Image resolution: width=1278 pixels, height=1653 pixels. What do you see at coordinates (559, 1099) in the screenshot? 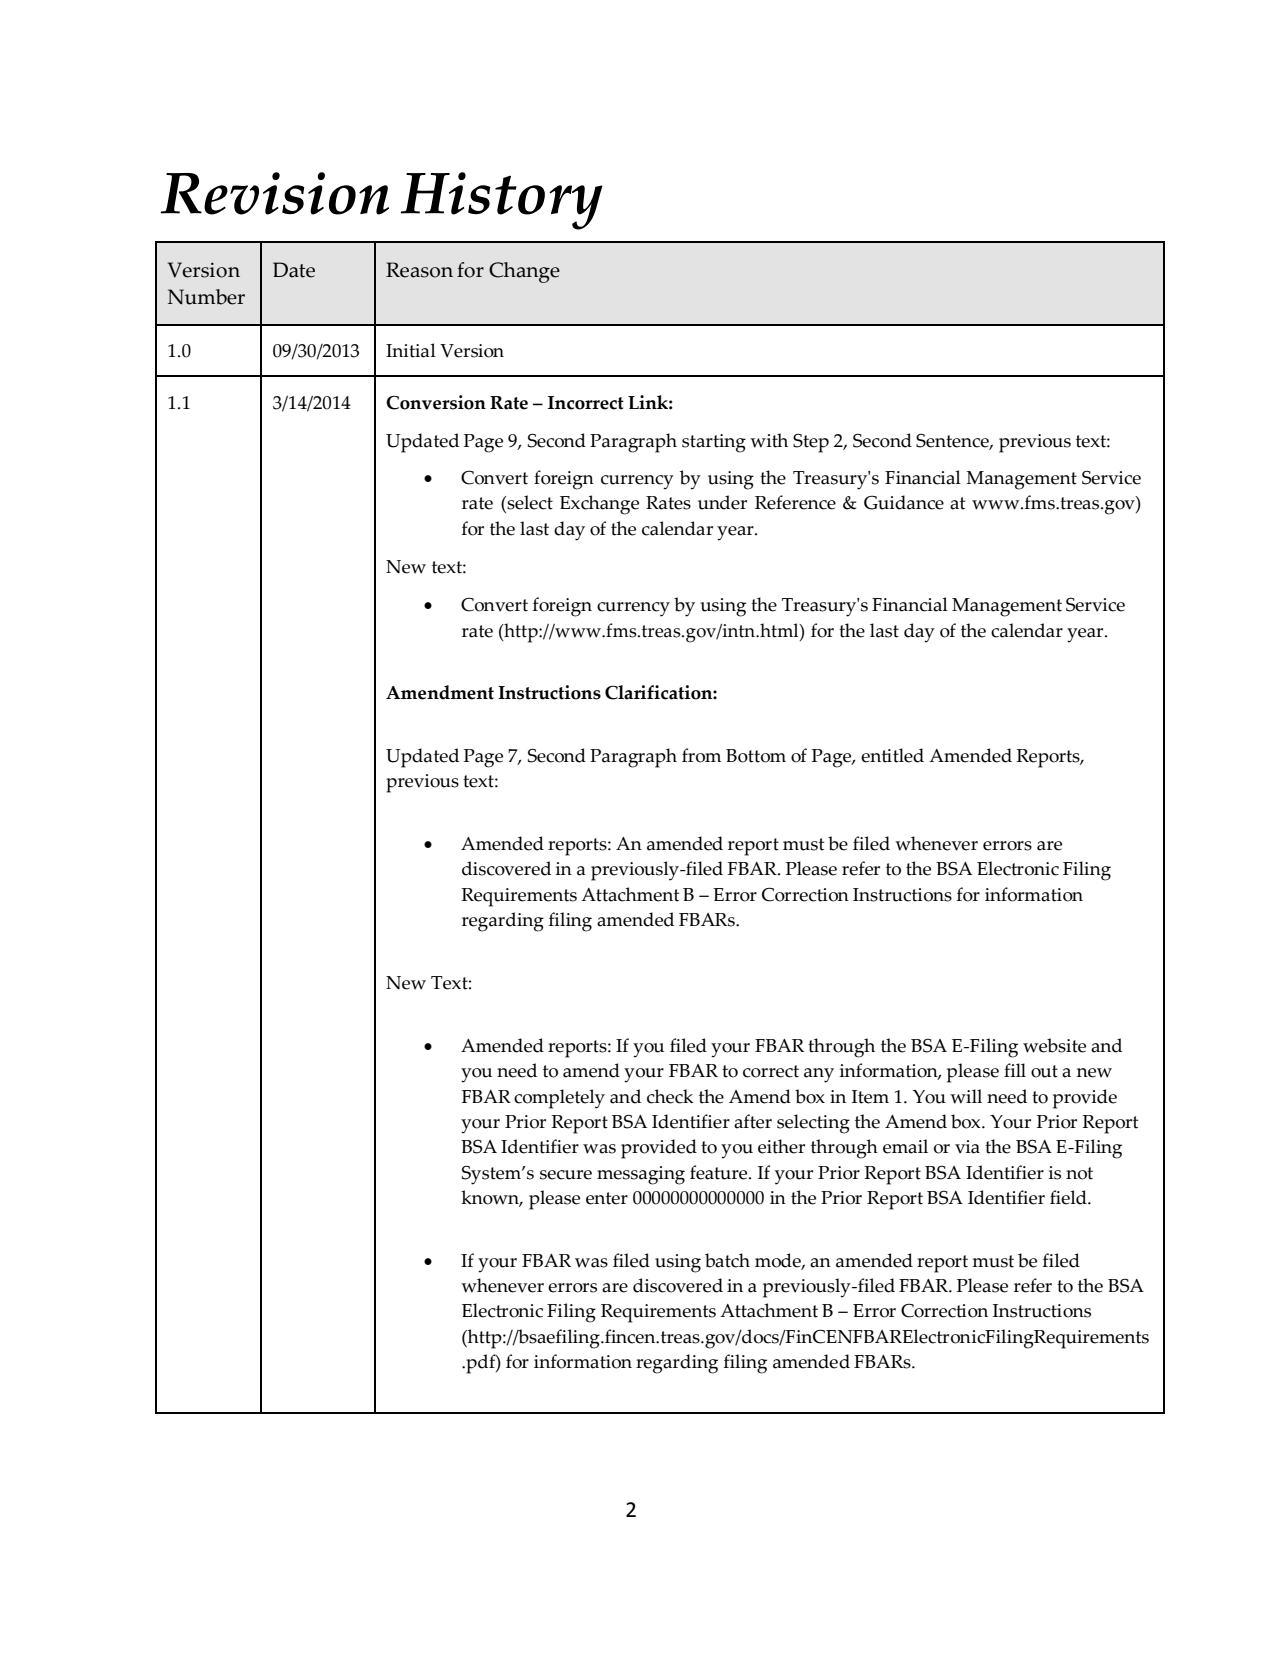
I see `completely` at bounding box center [559, 1099].
